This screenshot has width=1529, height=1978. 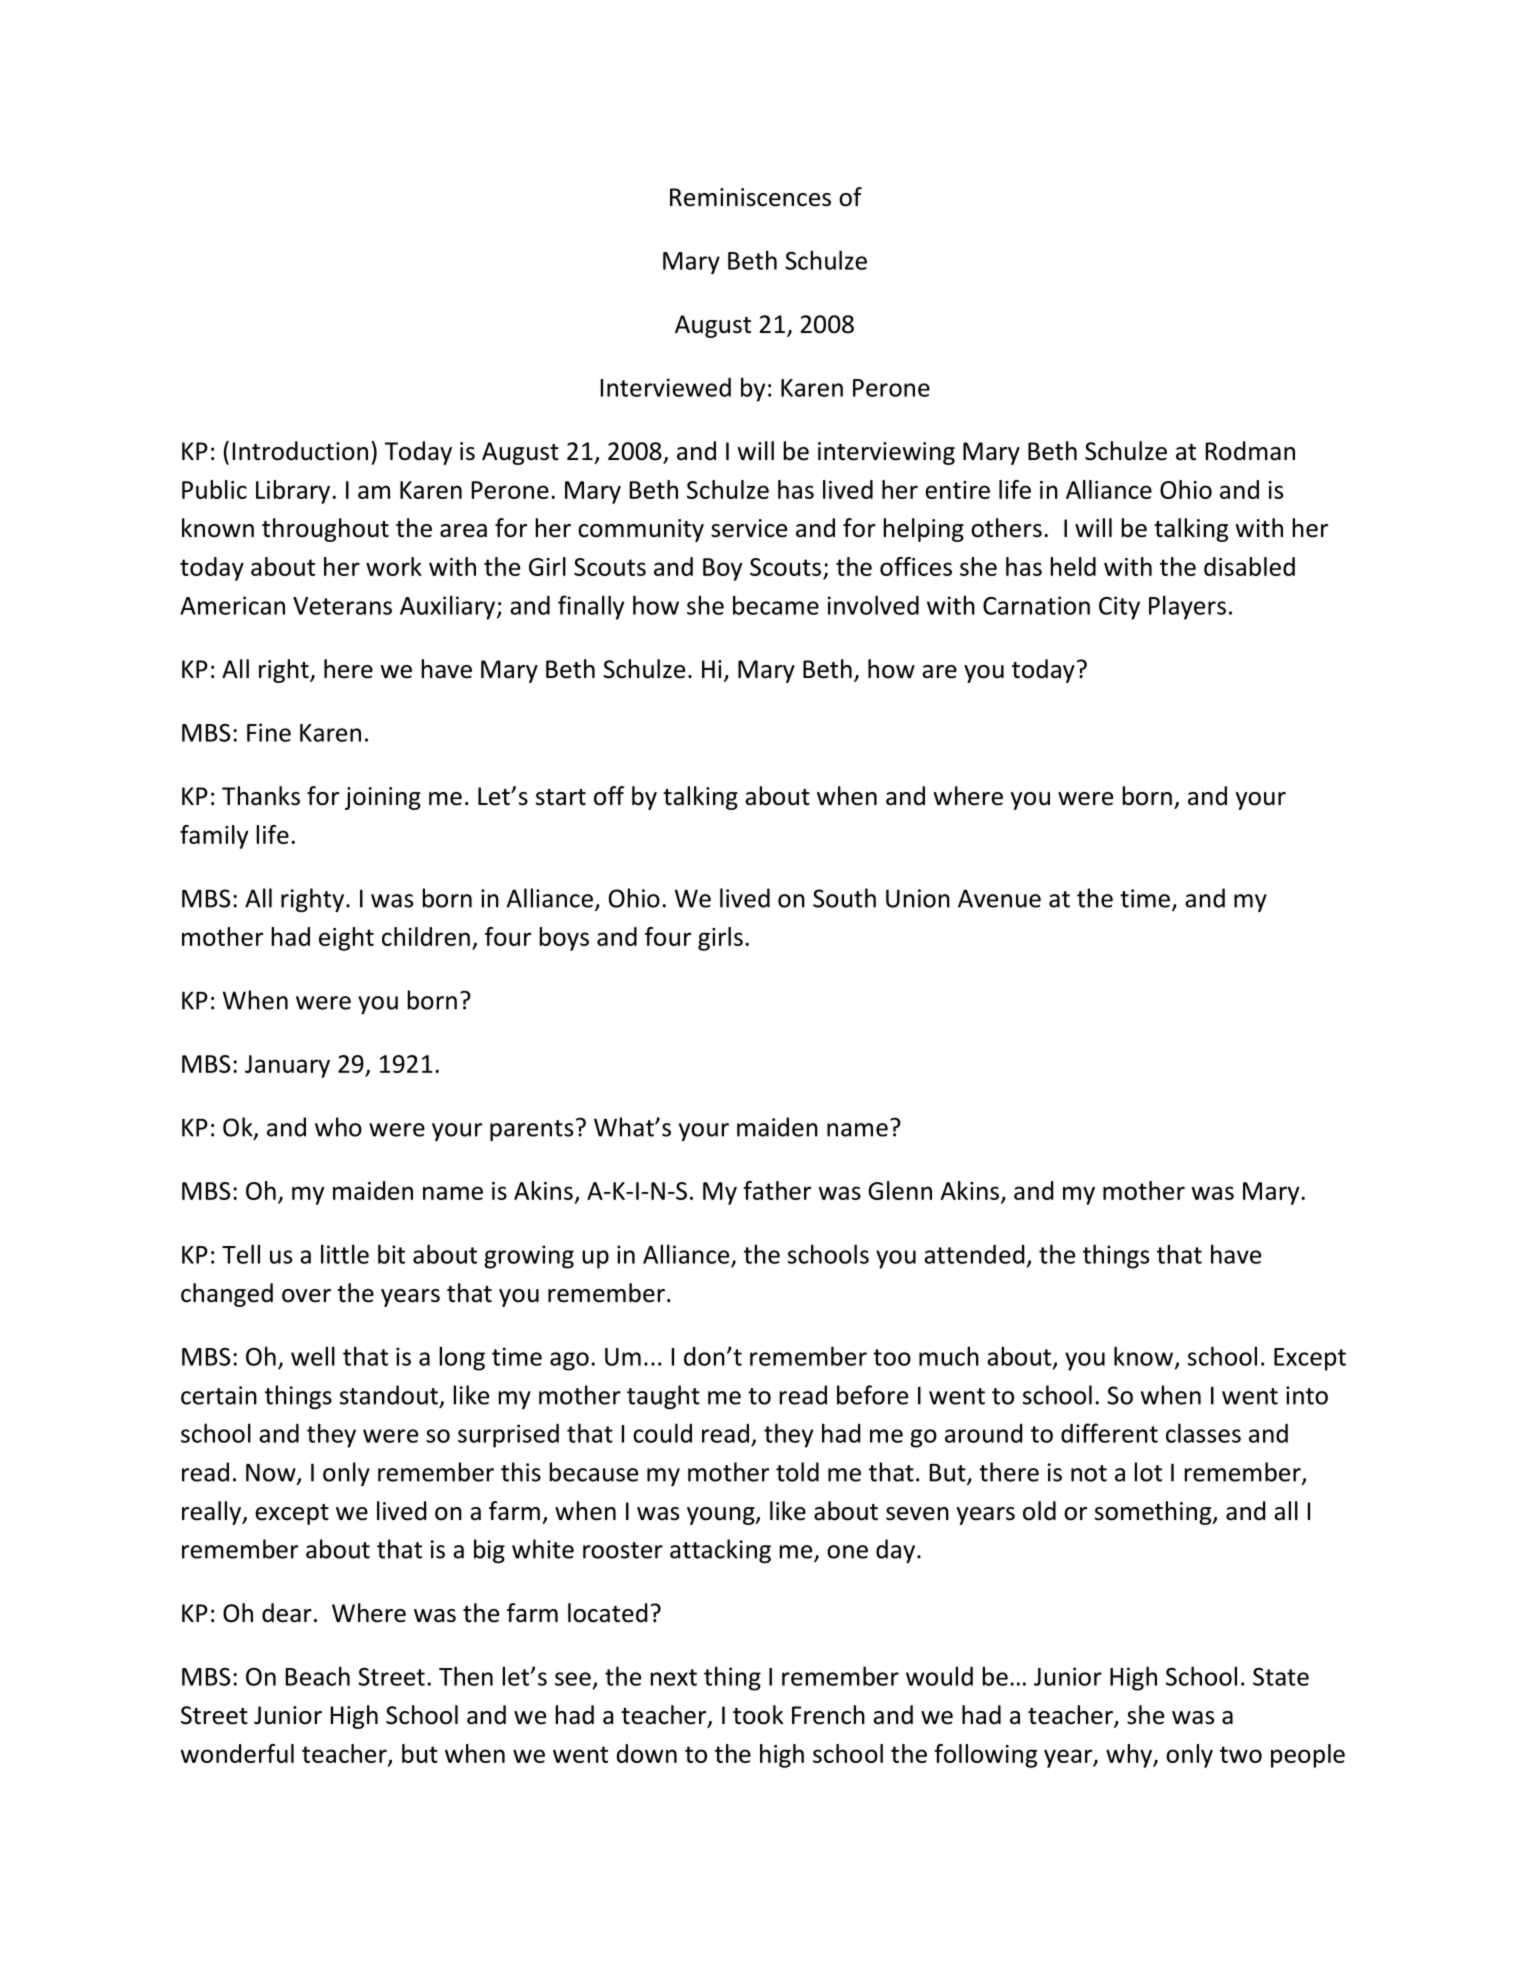 I want to click on January, so click(x=287, y=1066).
